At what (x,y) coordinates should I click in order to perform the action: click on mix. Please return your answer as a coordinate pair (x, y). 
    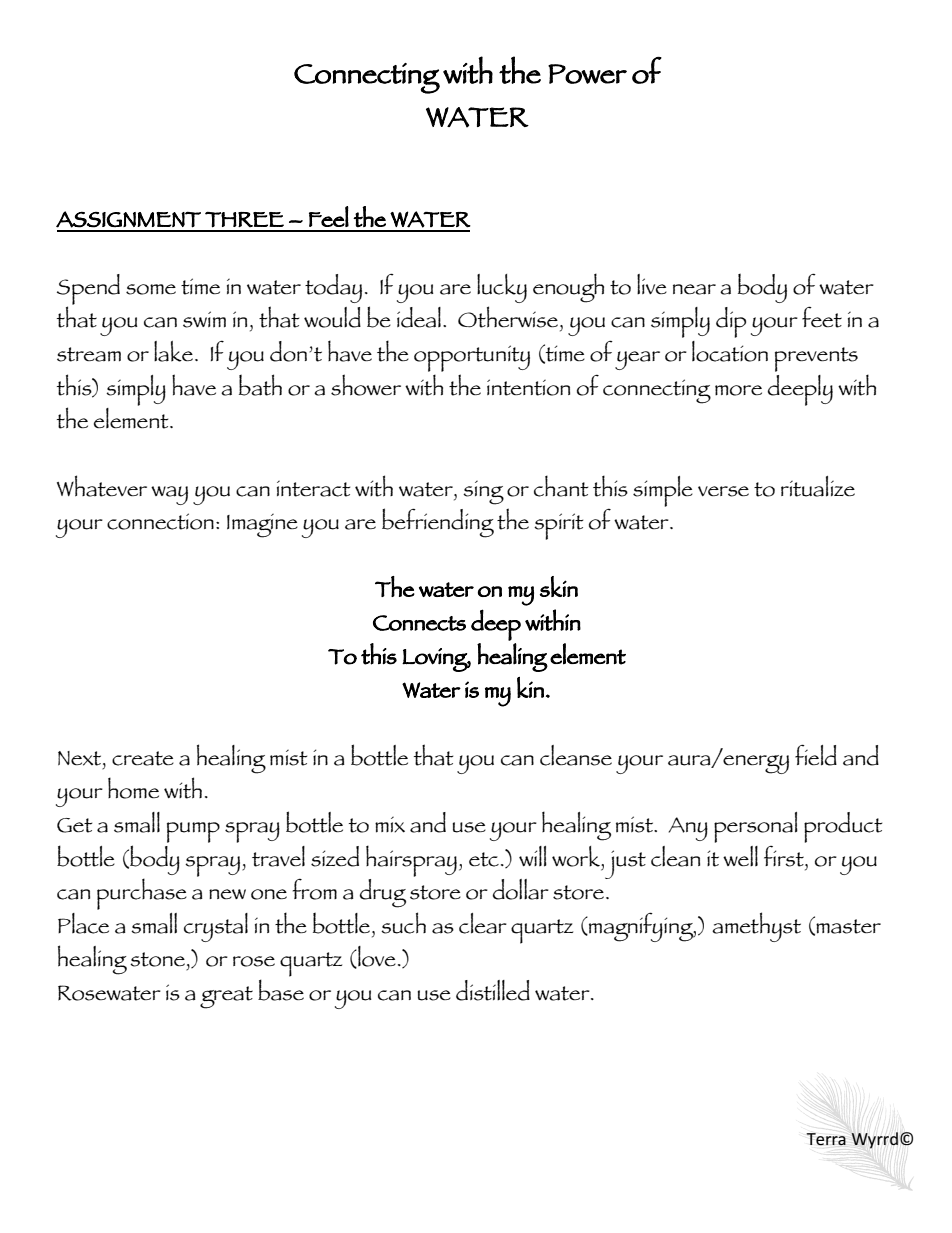
    Looking at the image, I should click on (390, 824).
